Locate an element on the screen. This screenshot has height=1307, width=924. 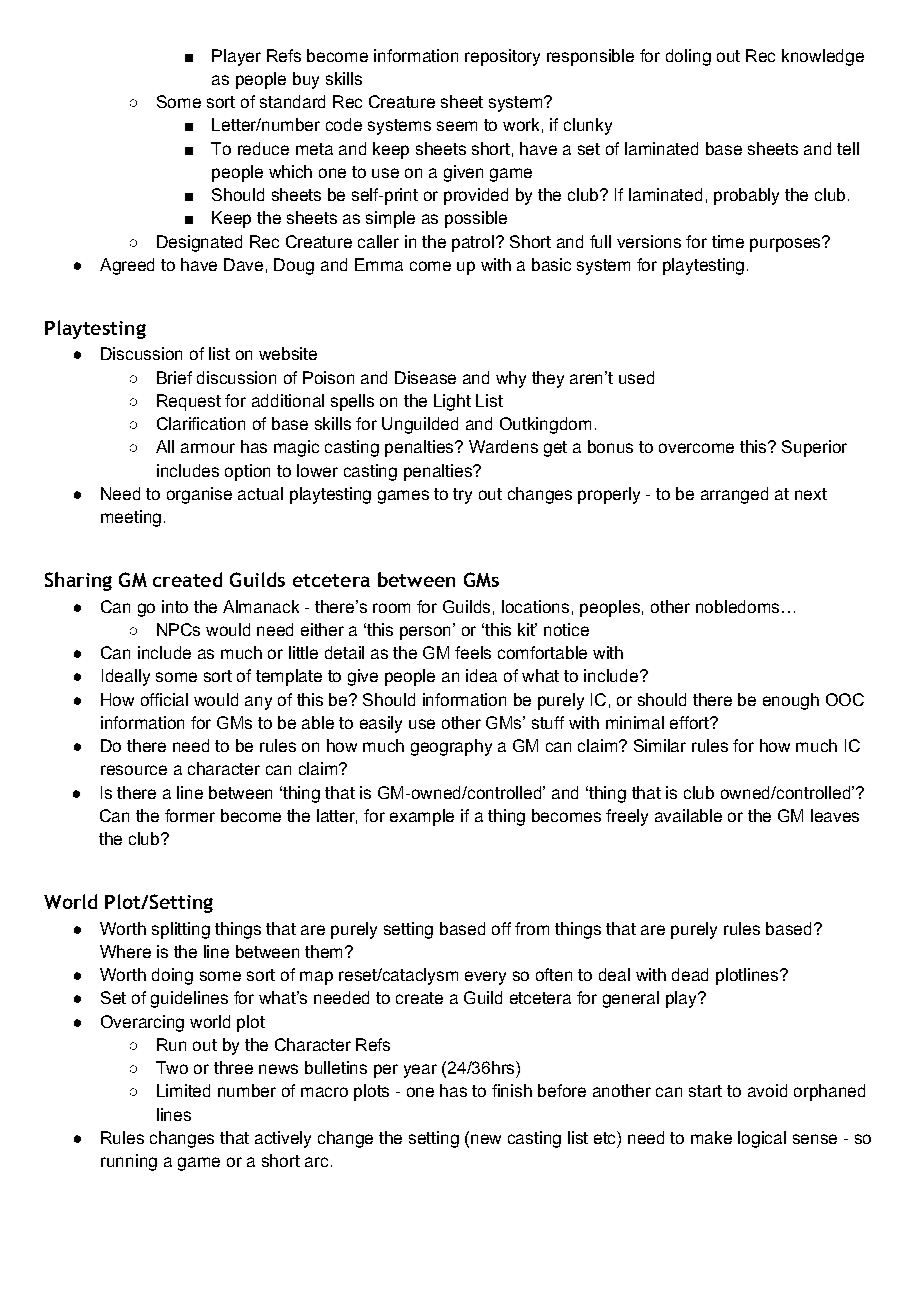
Superior is located at coordinates (814, 448).
